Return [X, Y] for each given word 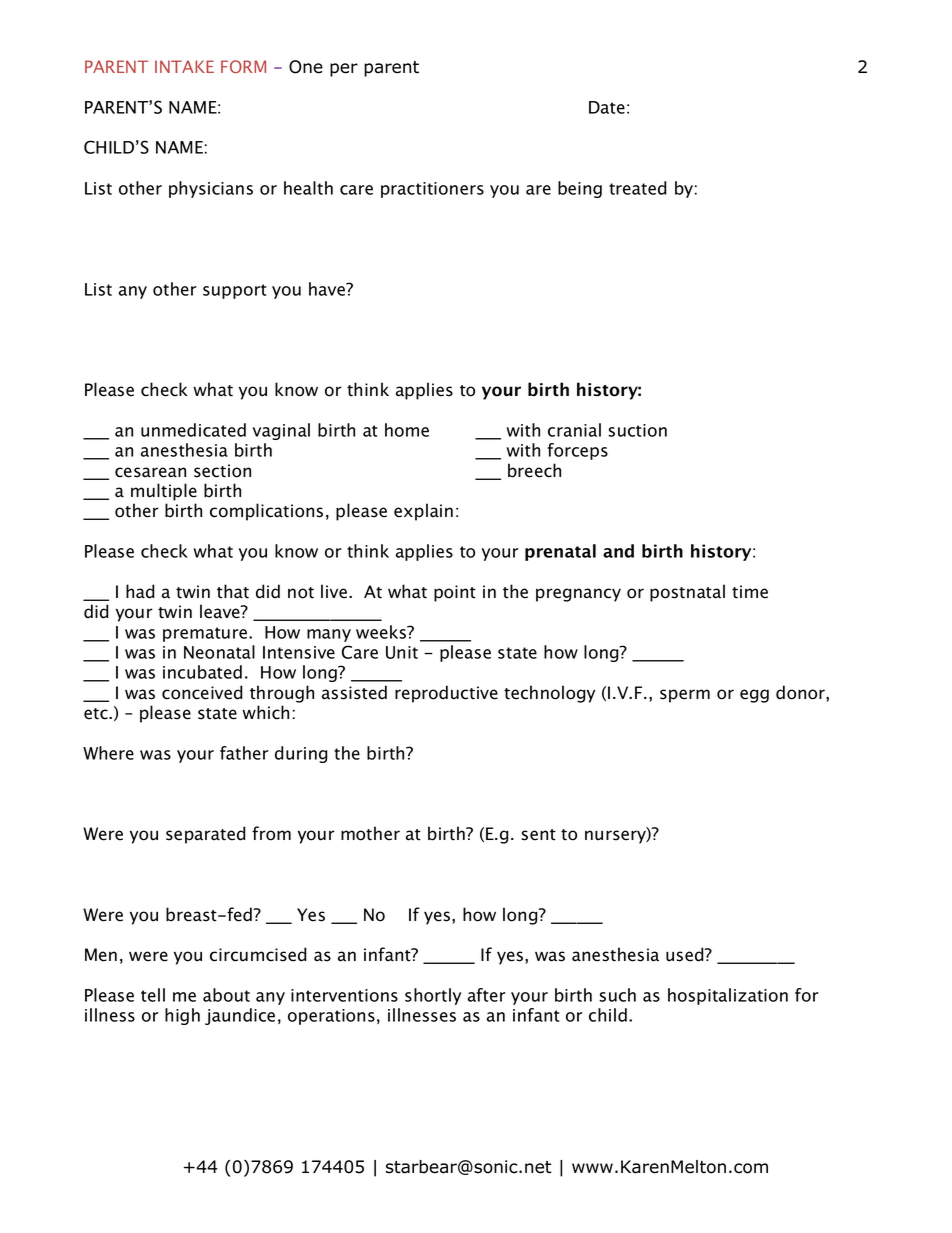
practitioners [432, 190]
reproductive [446, 694]
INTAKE [184, 66]
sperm [685, 696]
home [407, 430]
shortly [433, 996]
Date [607, 107]
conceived [202, 692]
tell [153, 995]
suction [637, 430]
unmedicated [193, 430]
